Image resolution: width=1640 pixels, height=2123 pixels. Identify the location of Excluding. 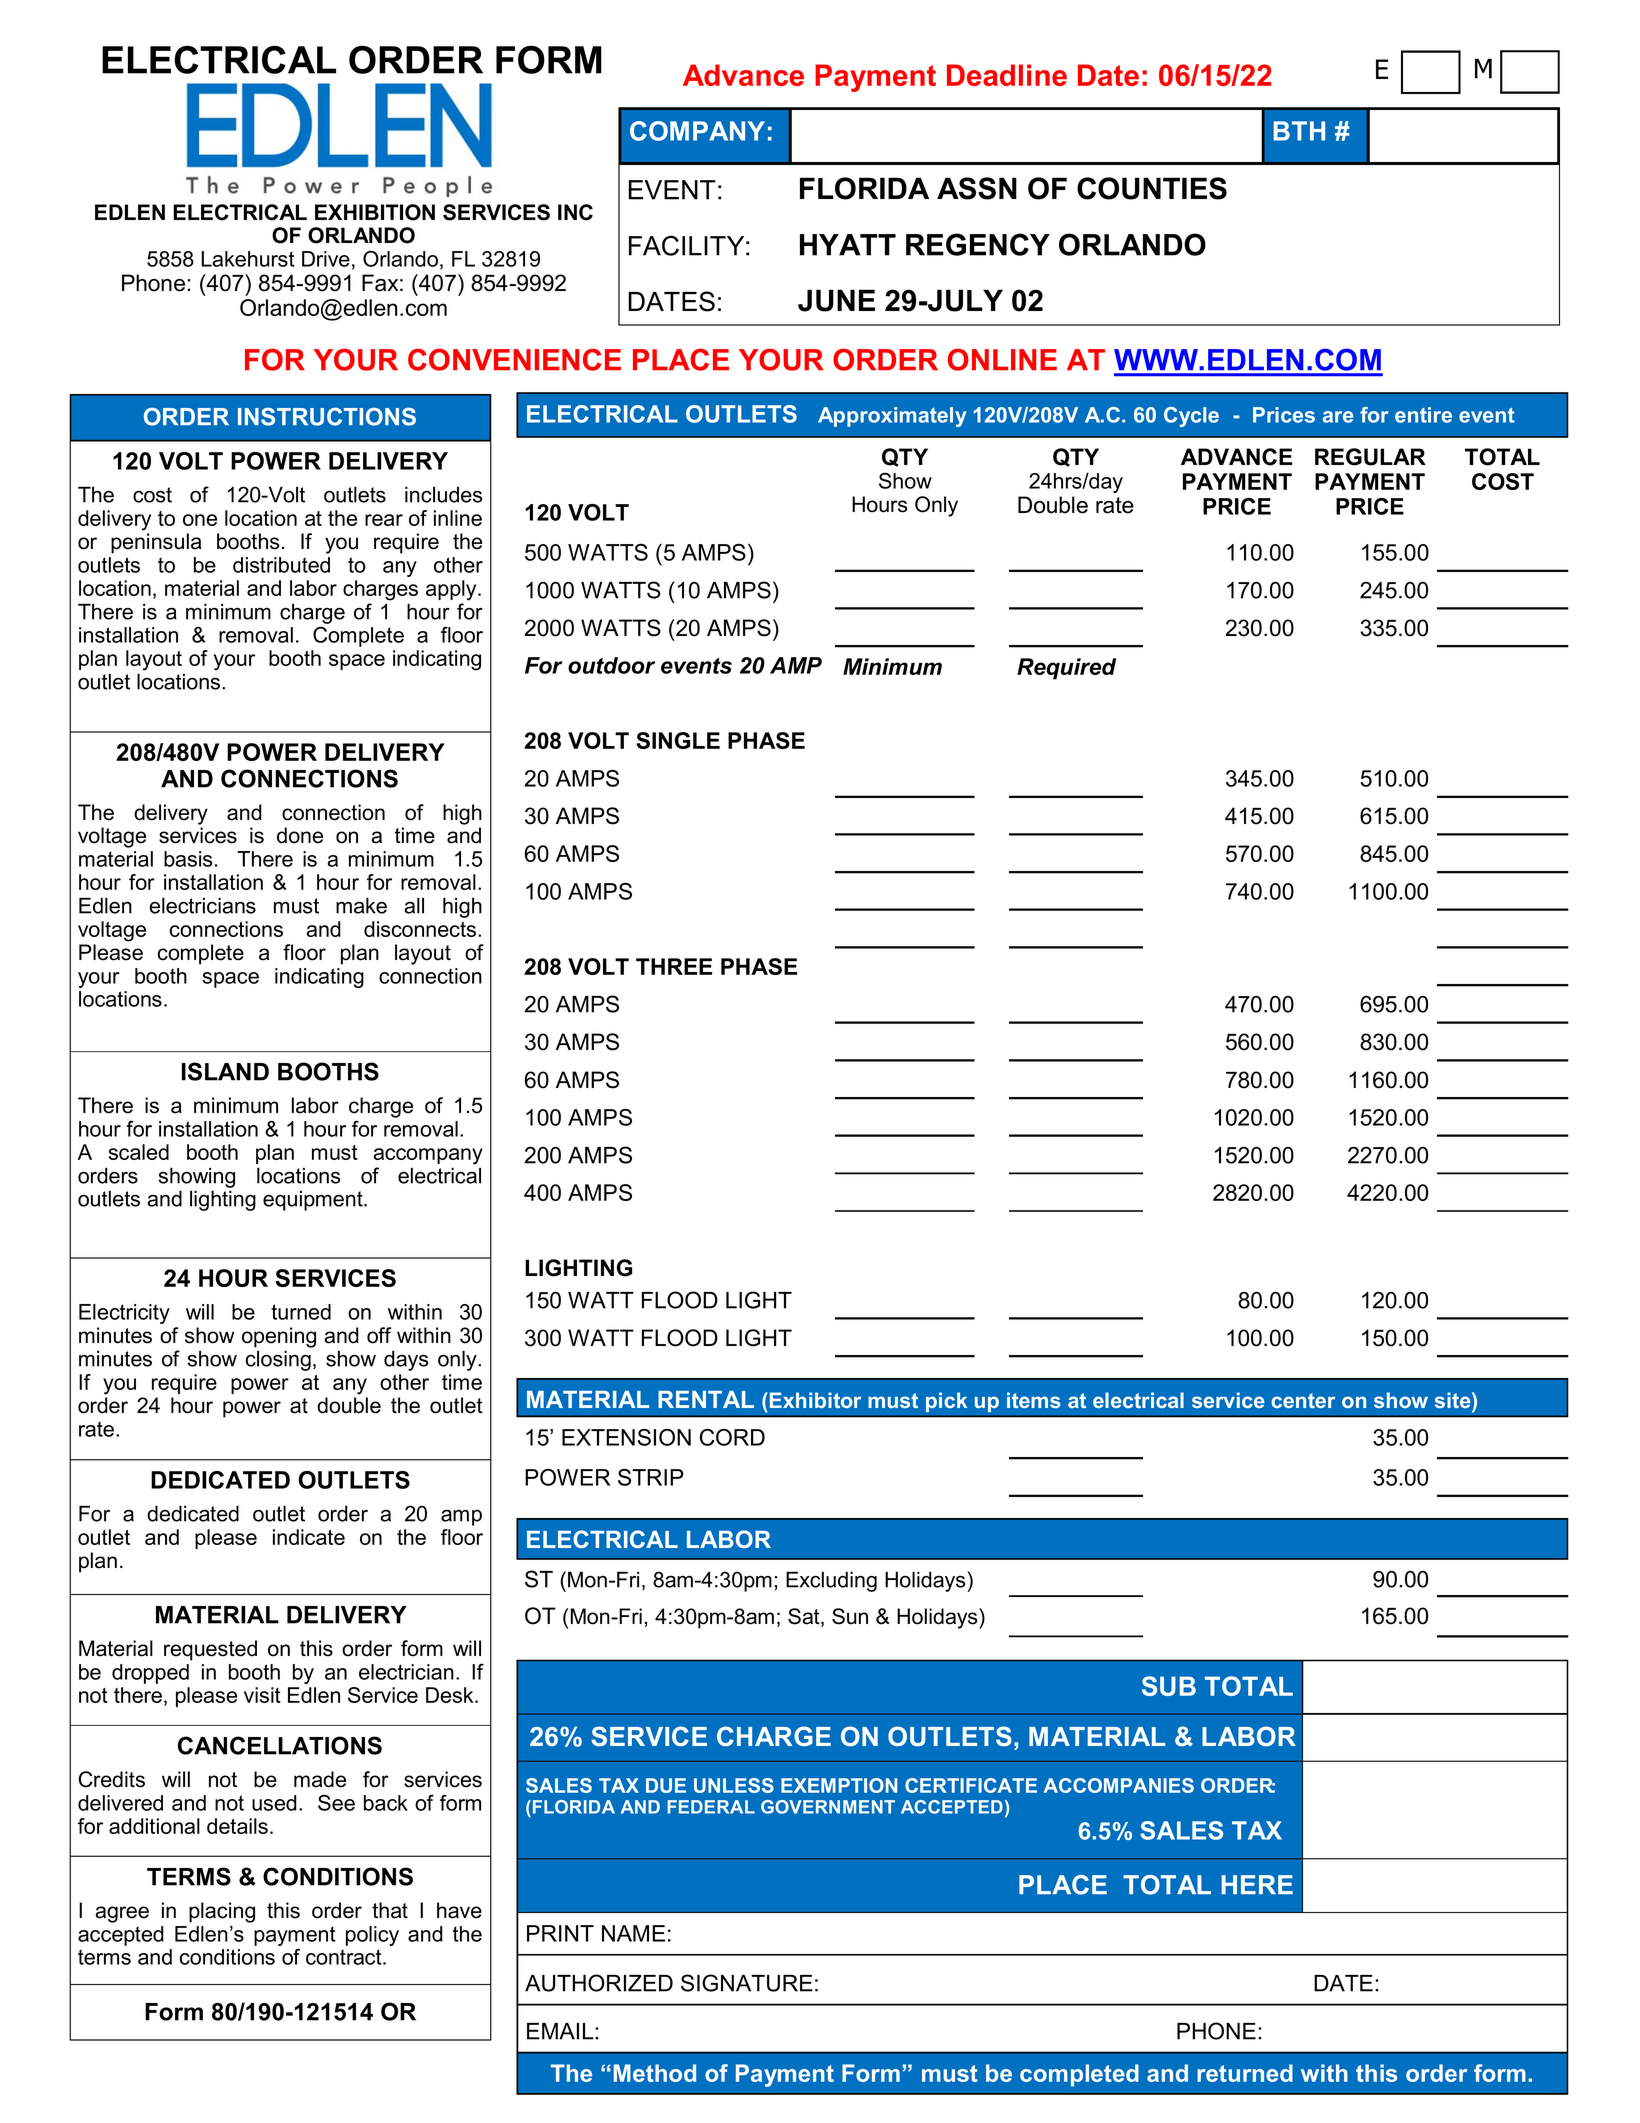
(831, 1581).
